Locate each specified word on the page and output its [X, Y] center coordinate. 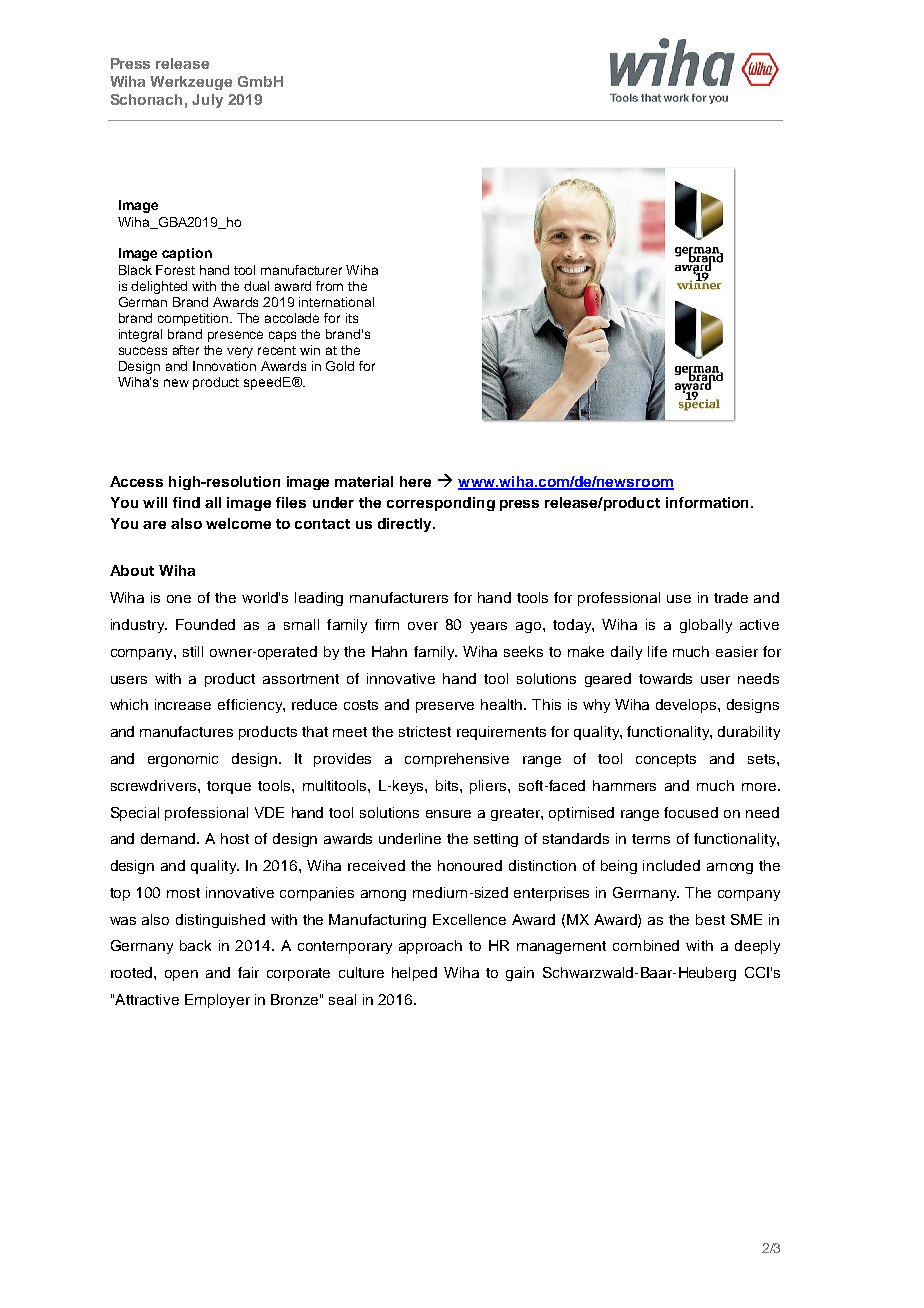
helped [414, 974]
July [207, 101]
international [336, 302]
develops [687, 706]
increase [183, 704]
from [329, 286]
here [415, 481]
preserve [445, 707]
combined [646, 945]
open [181, 975]
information [709, 502]
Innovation [224, 366]
